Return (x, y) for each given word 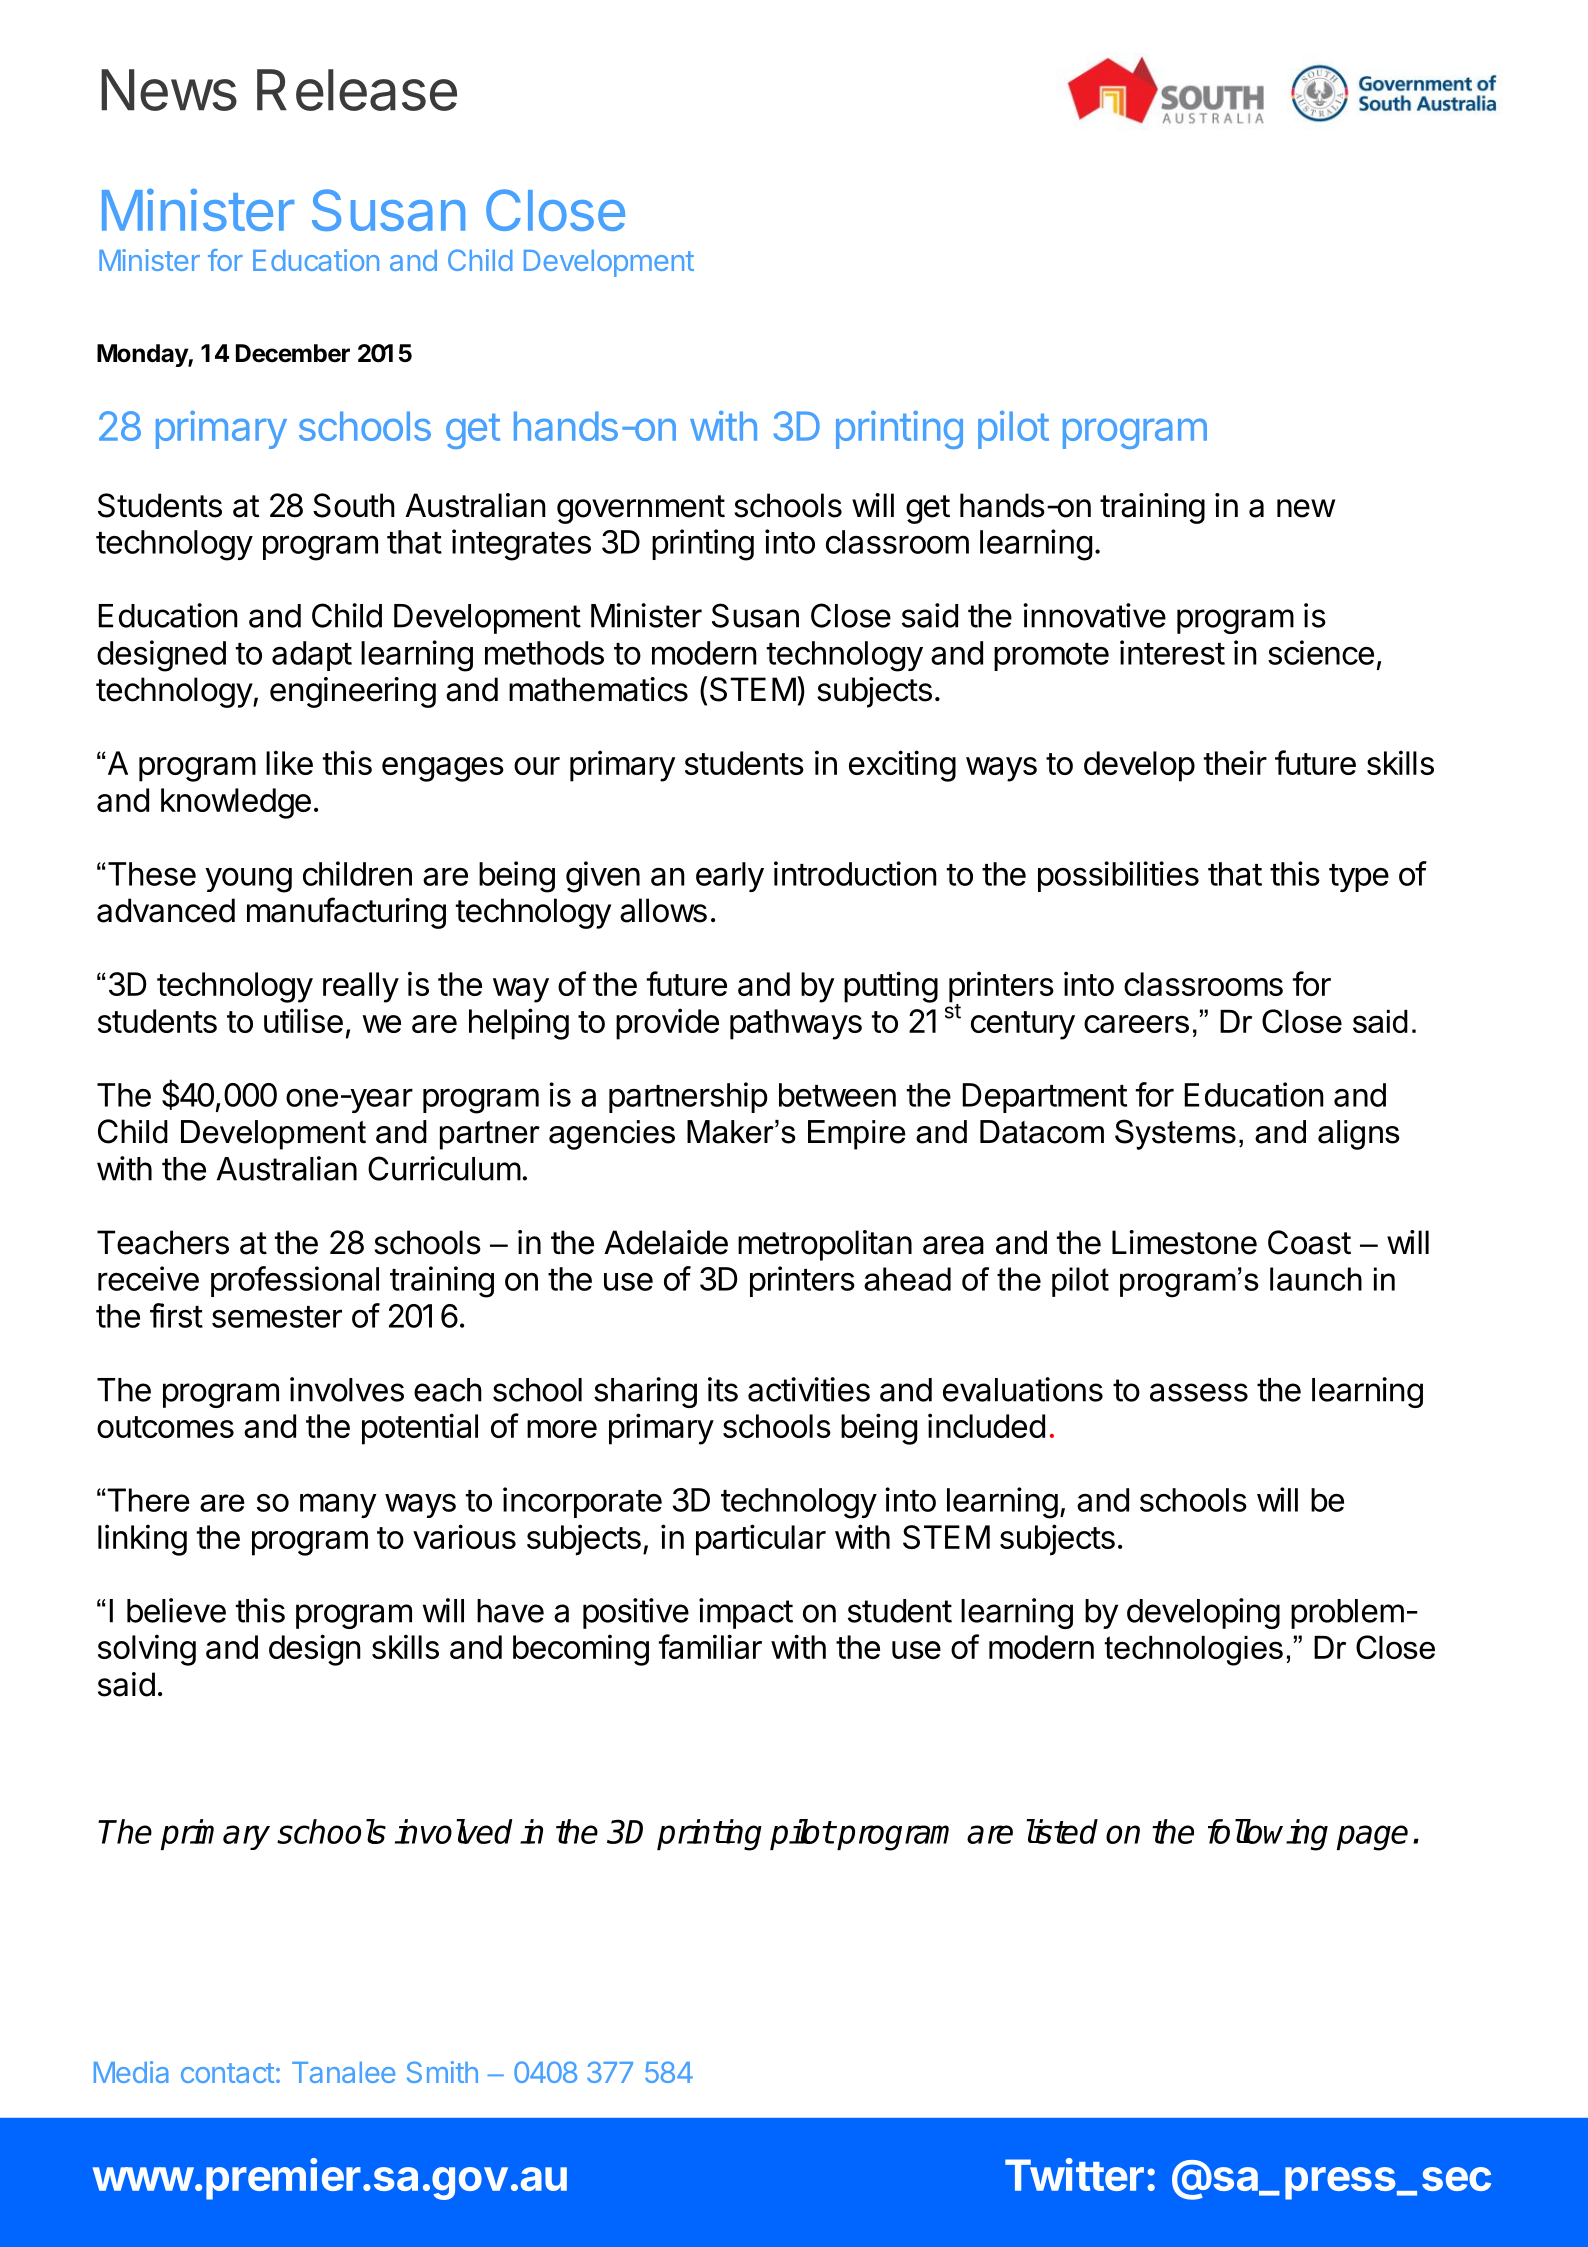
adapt (312, 656)
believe (176, 1610)
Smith (442, 2072)
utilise (303, 1020)
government (641, 509)
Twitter (1074, 2174)
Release (357, 90)
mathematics (598, 689)
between (837, 1095)
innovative (1094, 615)
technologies (1194, 1651)
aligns (1359, 1135)
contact (227, 2073)
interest (1172, 652)
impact (746, 1613)
